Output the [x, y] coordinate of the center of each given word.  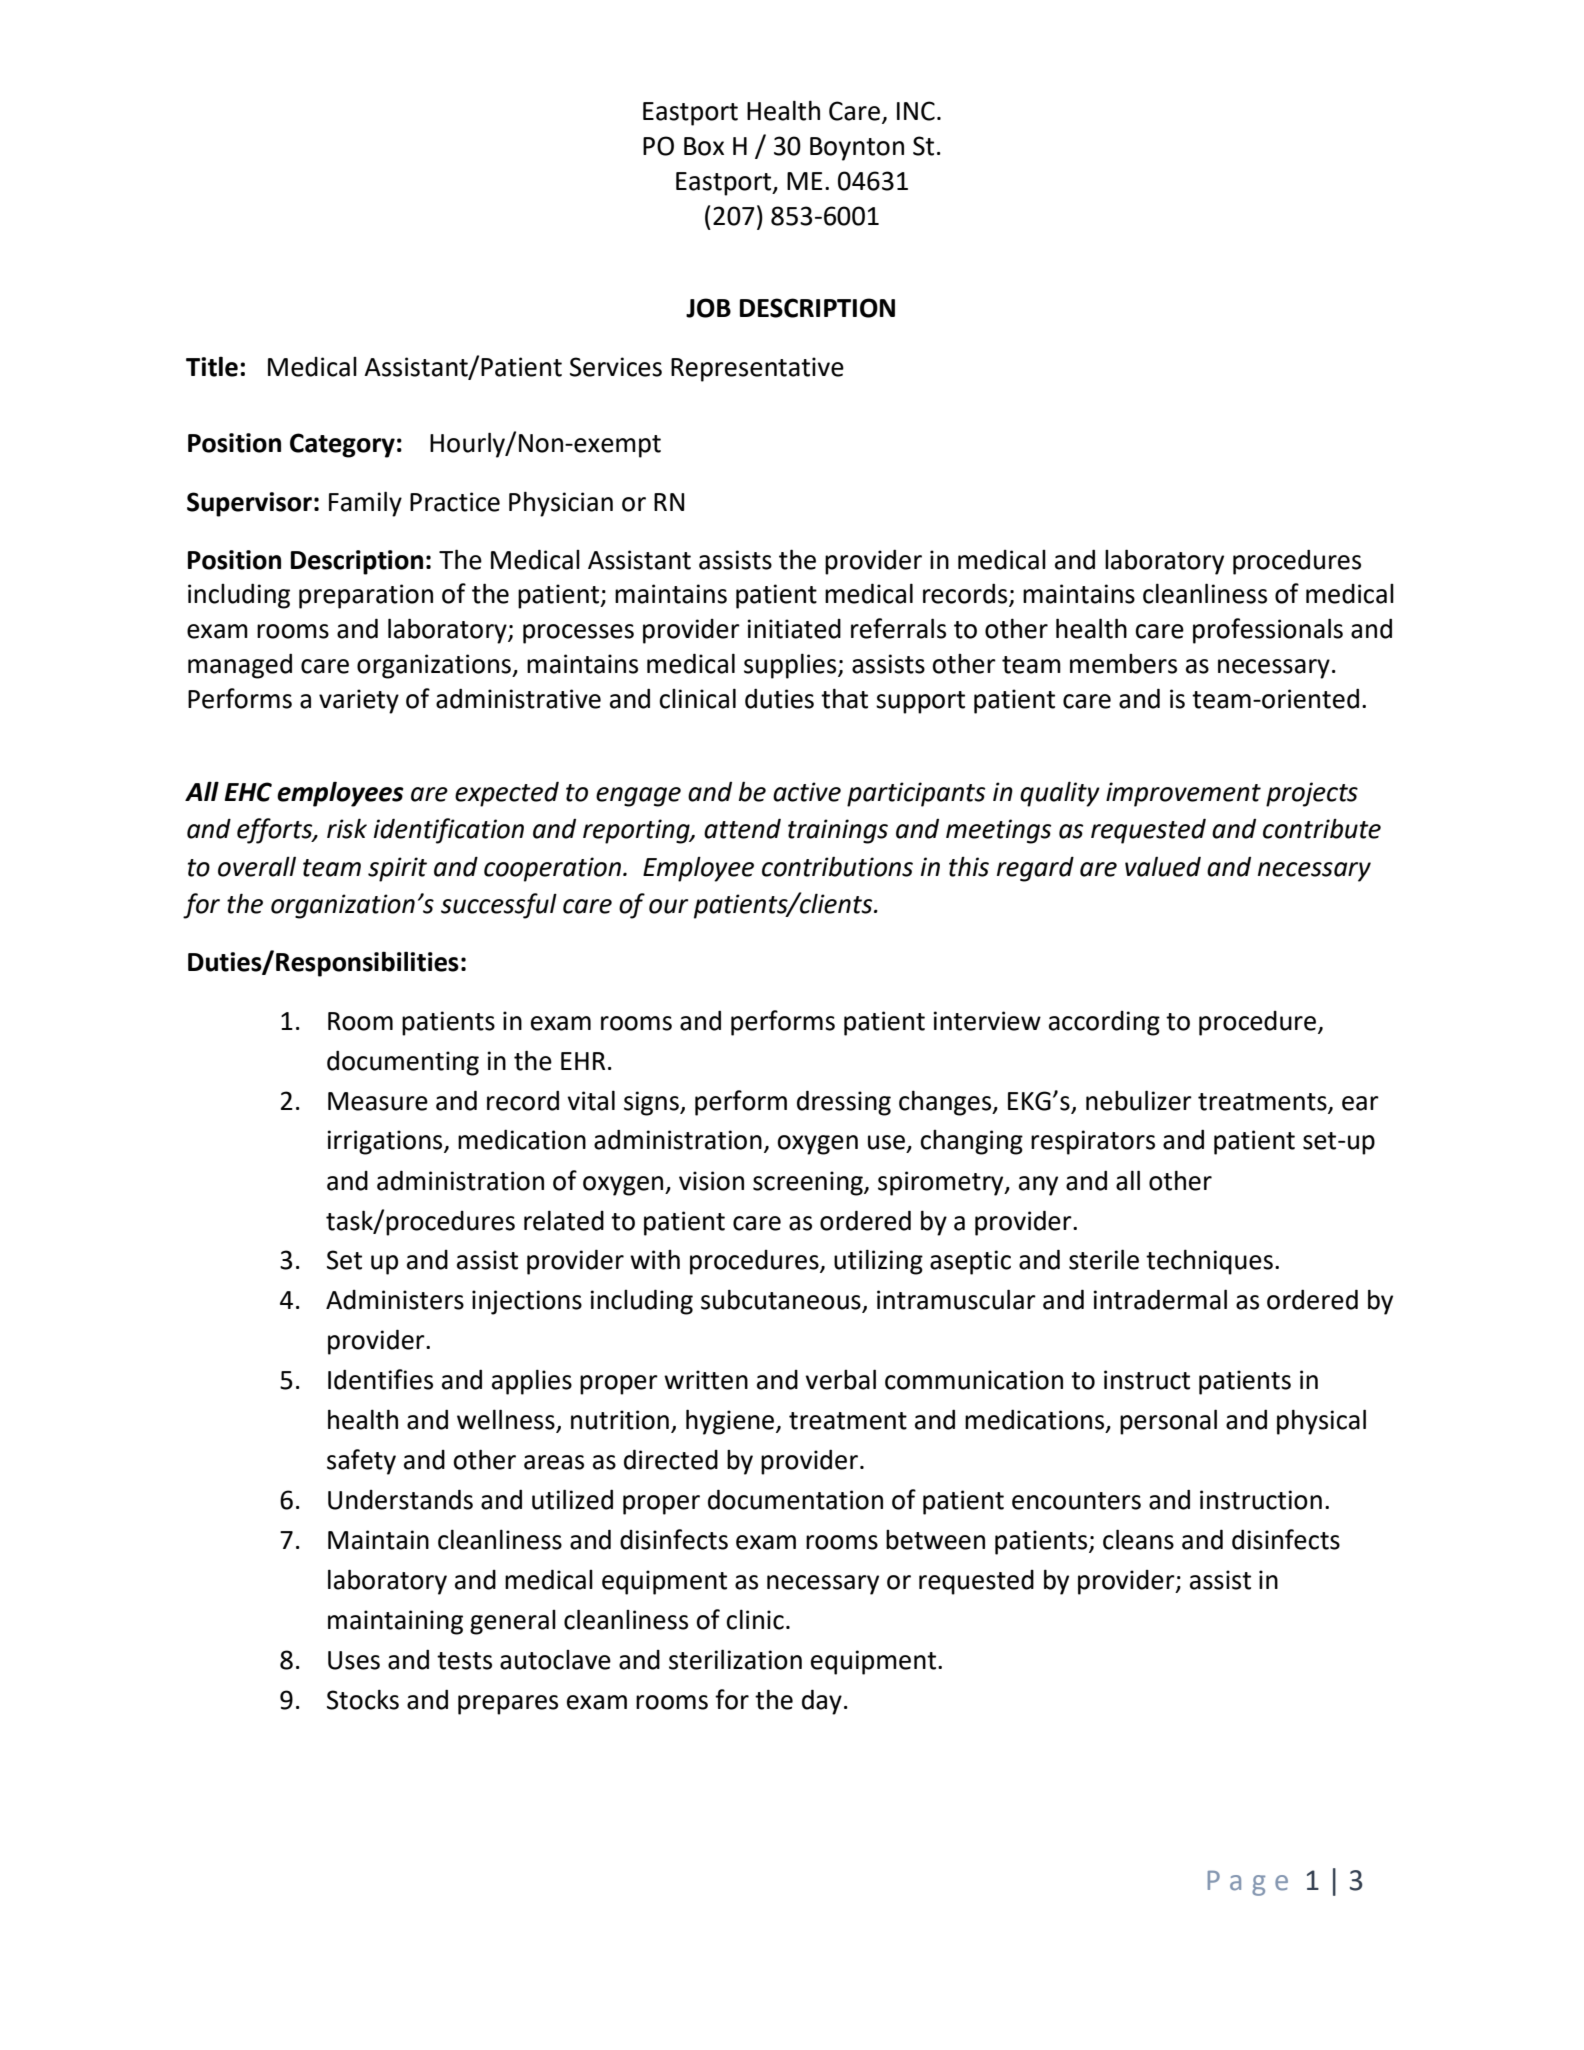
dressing [844, 1103]
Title [212, 366]
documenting [403, 1063]
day [822, 1702]
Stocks [363, 1699]
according [1104, 1023]
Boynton [857, 149]
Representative [757, 369]
